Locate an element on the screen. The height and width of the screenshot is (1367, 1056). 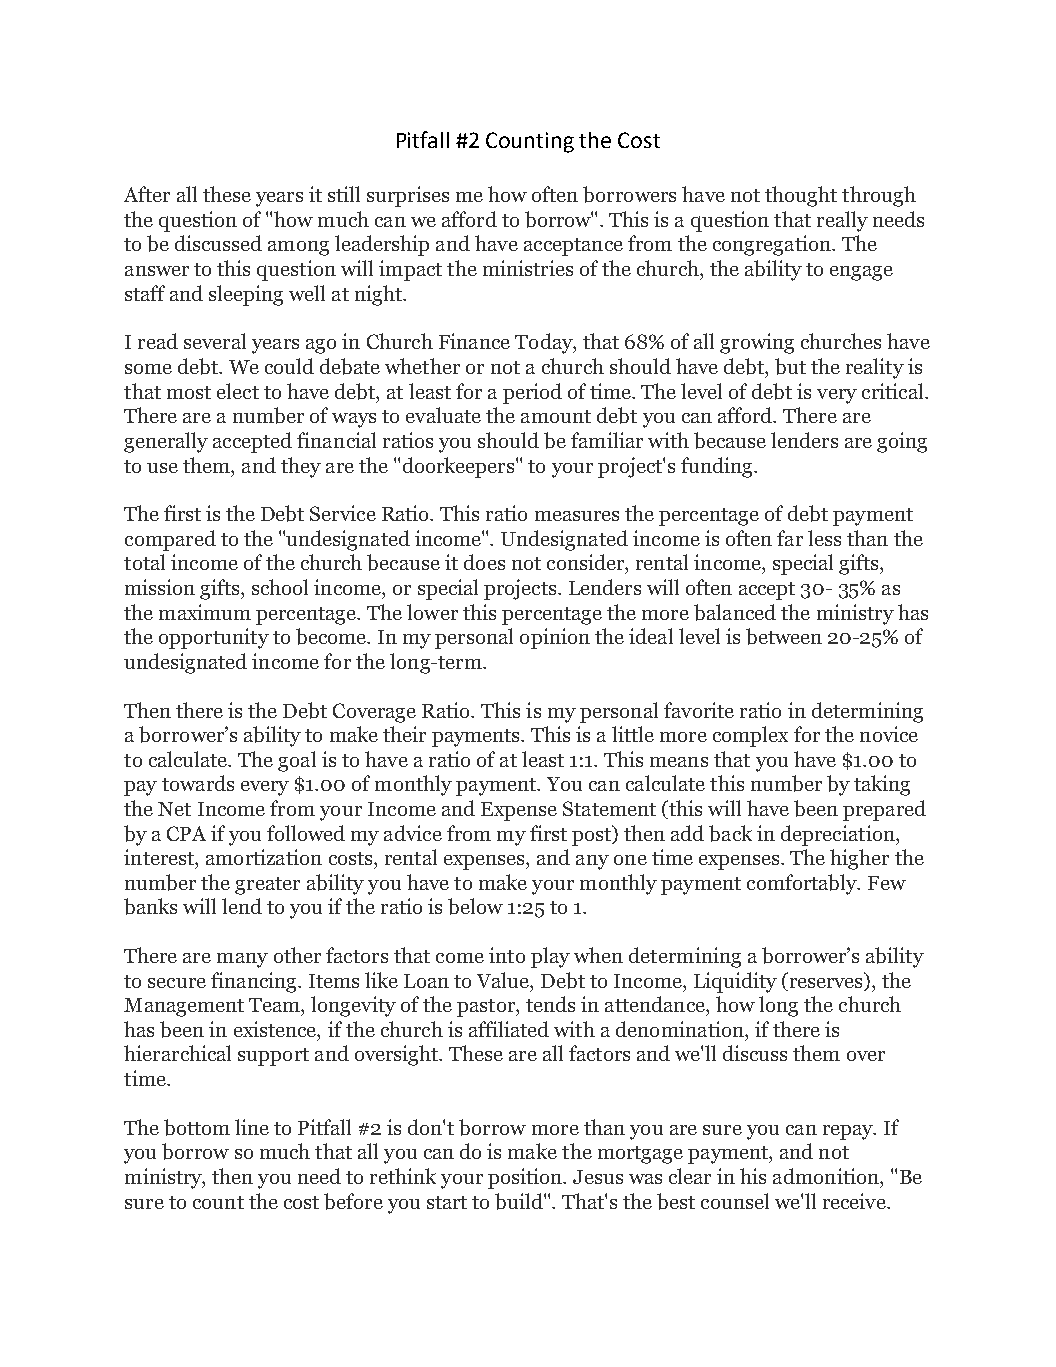
depreciation is located at coordinates (839, 835).
